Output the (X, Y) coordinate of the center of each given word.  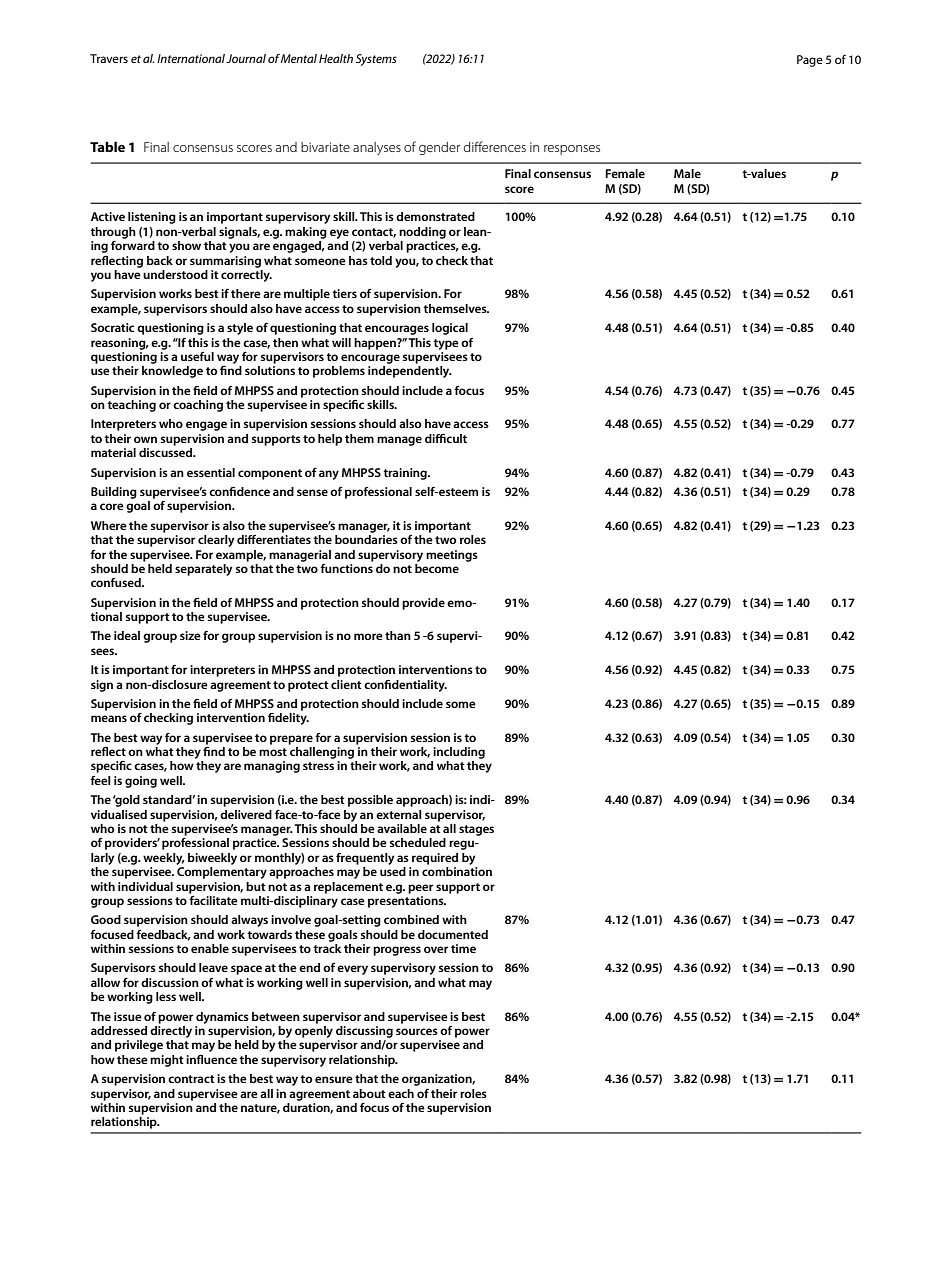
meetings (452, 556)
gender (439, 148)
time (463, 948)
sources (417, 1031)
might (167, 1061)
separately (204, 570)
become (437, 567)
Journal (246, 58)
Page (810, 61)
